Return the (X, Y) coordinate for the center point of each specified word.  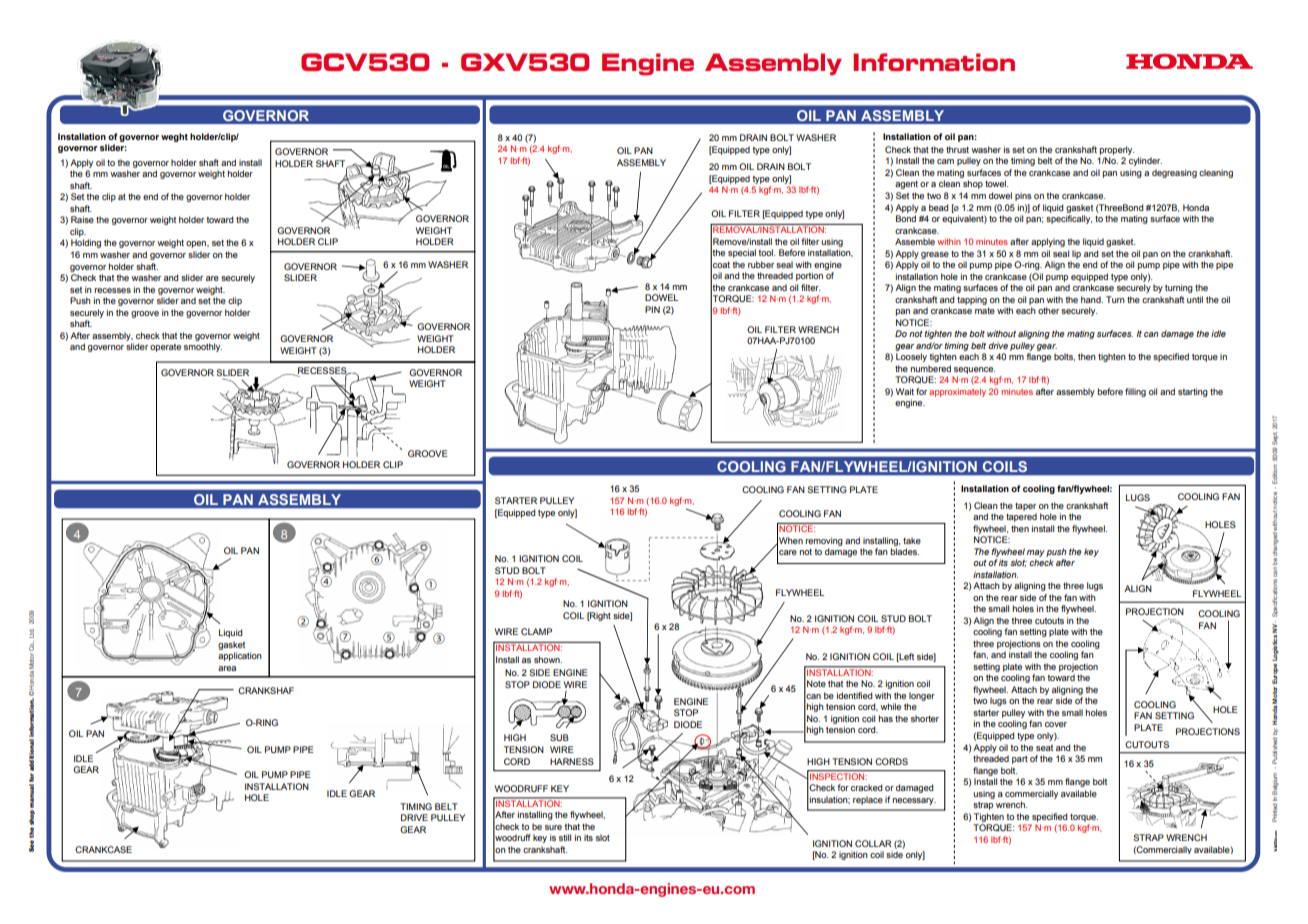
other (1048, 310)
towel (996, 183)
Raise (82, 219)
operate (165, 348)
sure (553, 827)
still (565, 837)
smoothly (203, 347)
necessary (914, 801)
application (240, 656)
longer (922, 696)
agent (906, 185)
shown (548, 659)
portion (809, 276)
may (1036, 553)
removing (824, 541)
